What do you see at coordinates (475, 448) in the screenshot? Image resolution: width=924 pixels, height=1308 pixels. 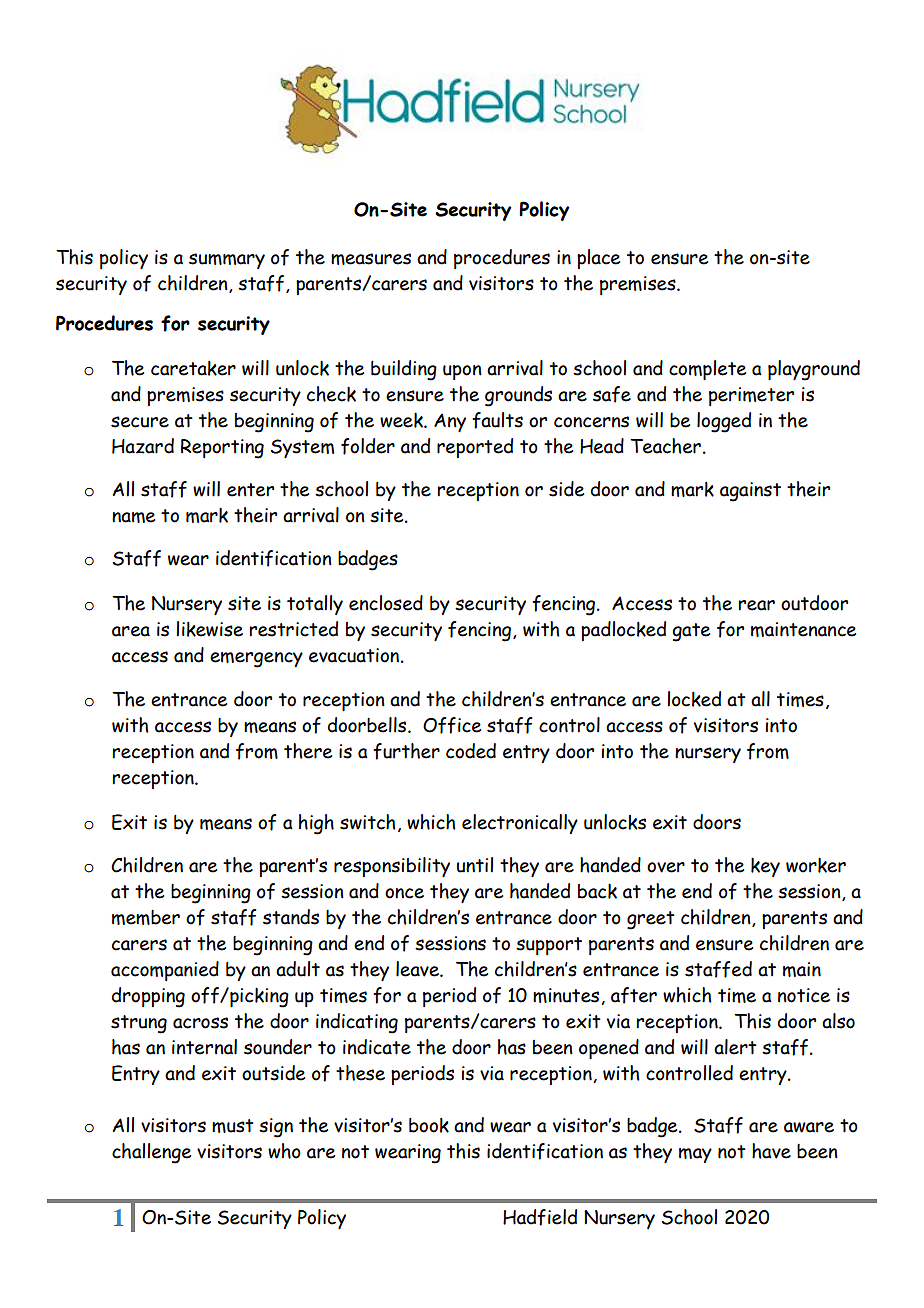 I see `reported` at bounding box center [475, 448].
